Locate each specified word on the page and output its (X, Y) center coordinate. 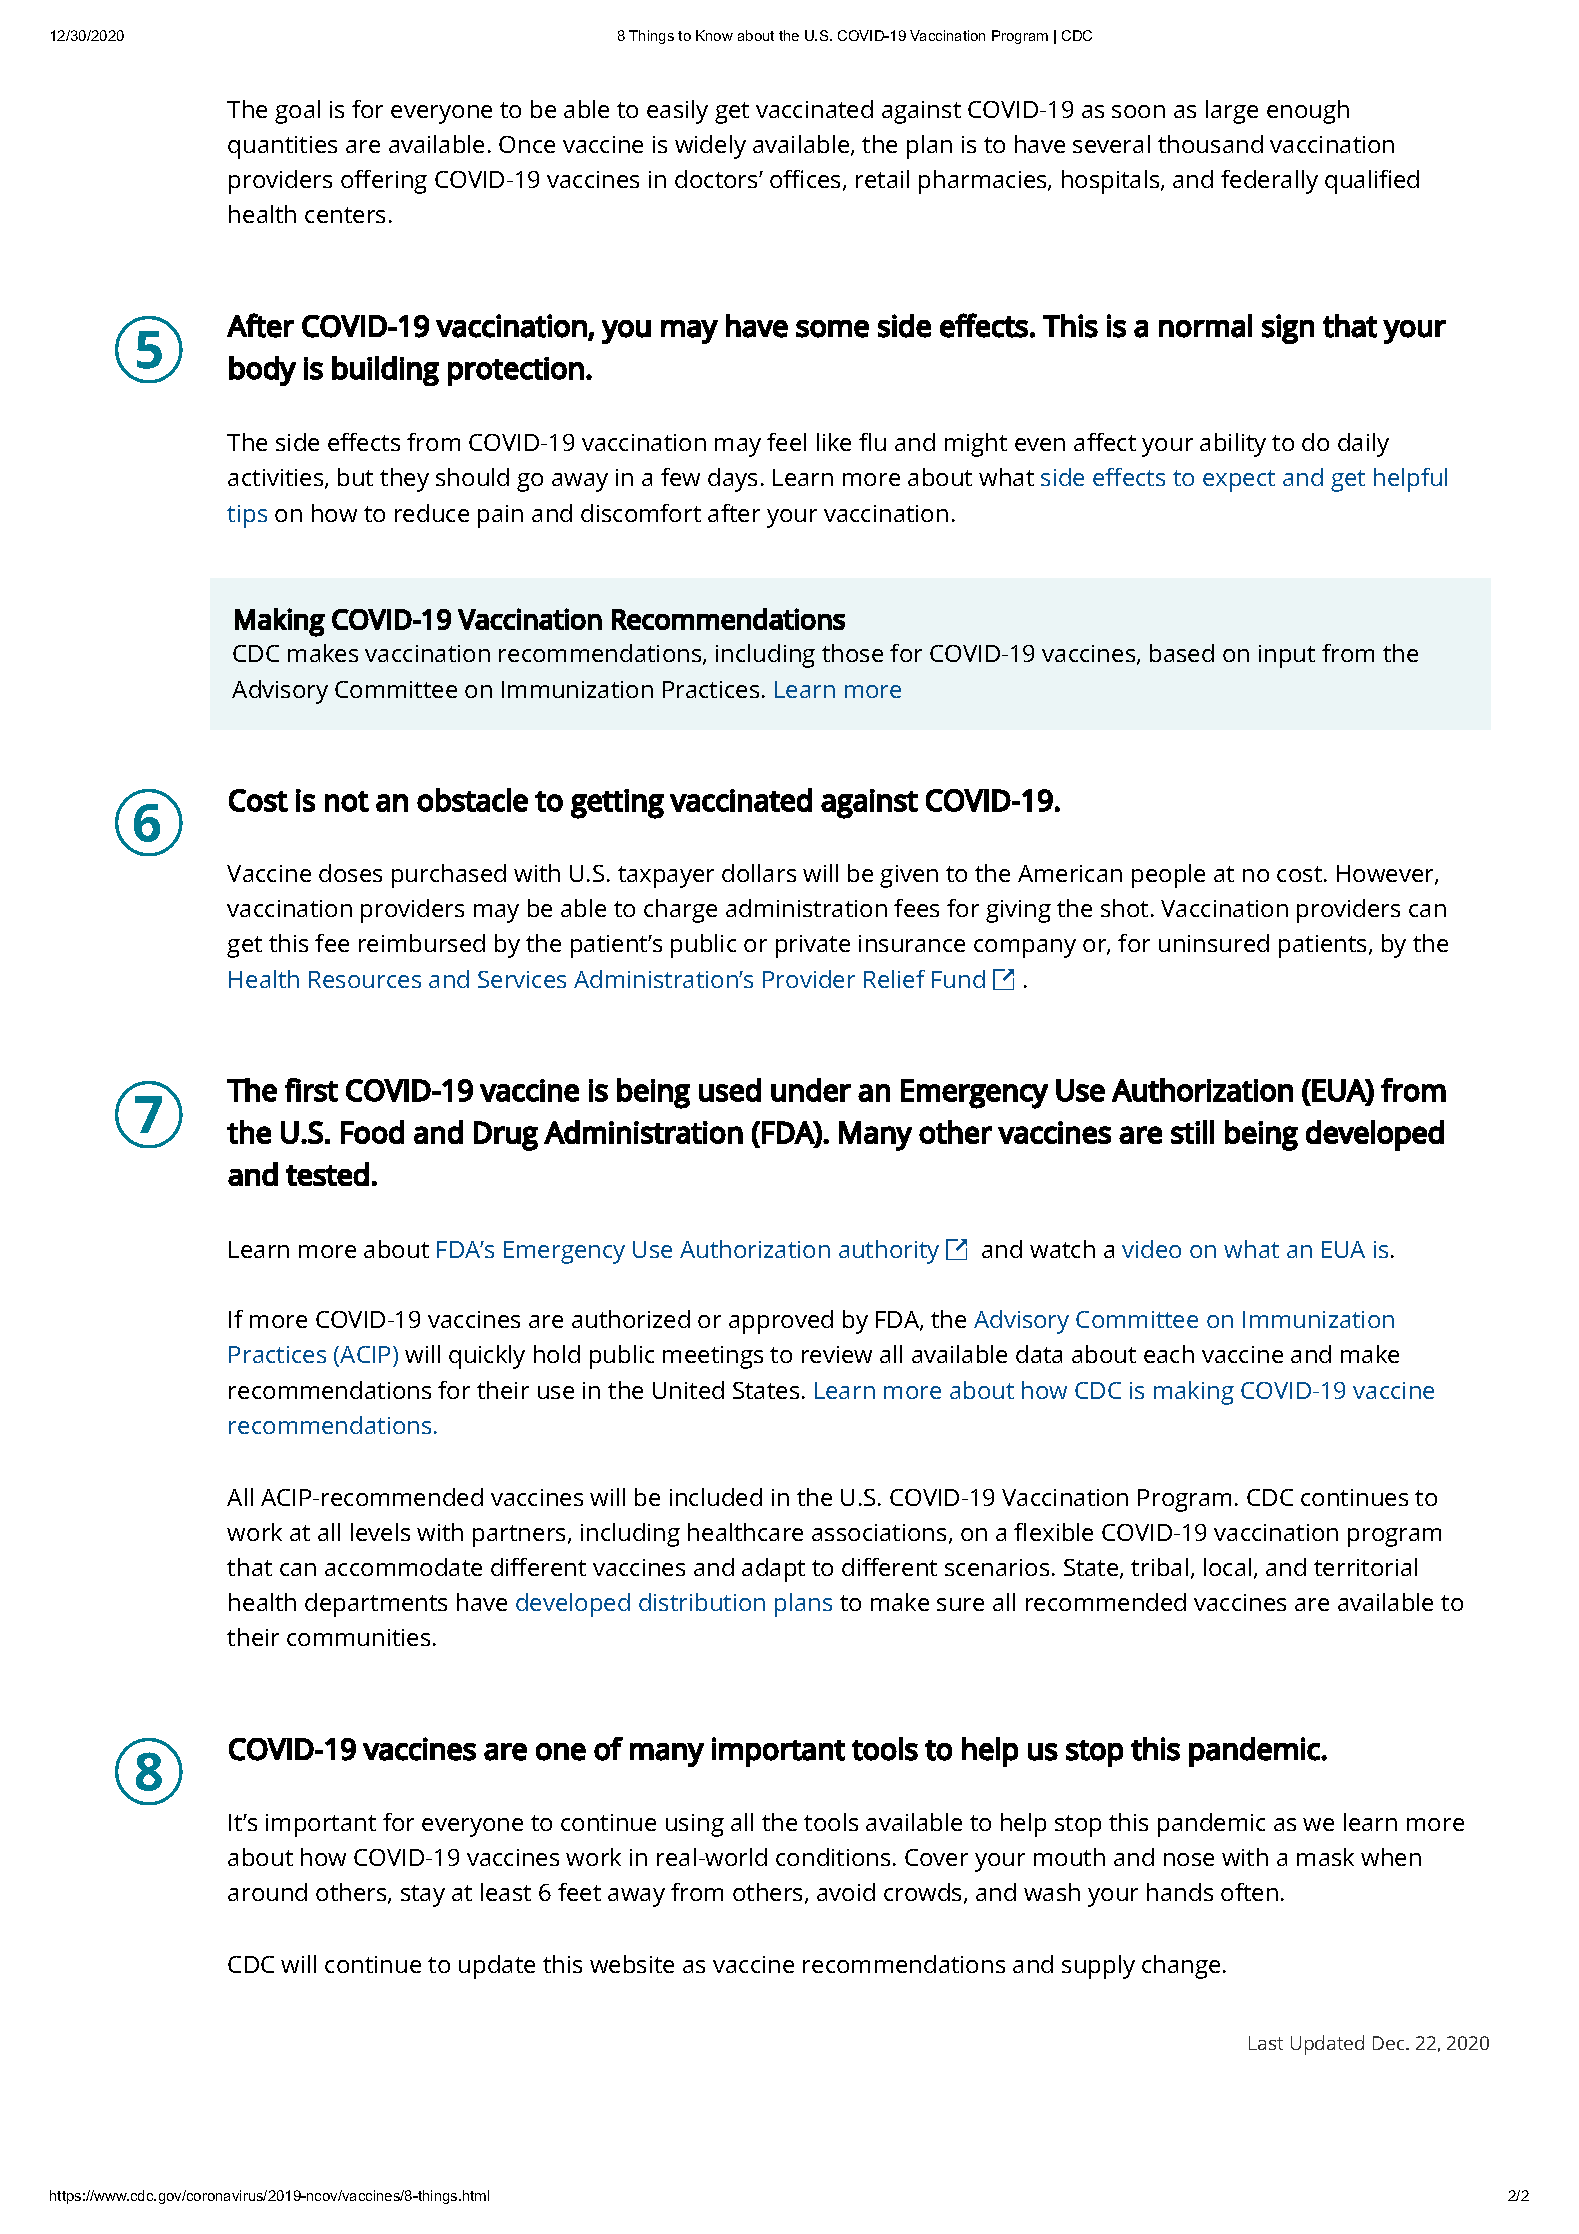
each (1169, 1354)
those (852, 653)
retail (882, 179)
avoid (846, 1892)
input (1287, 656)
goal (297, 112)
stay (423, 1896)
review (837, 1354)
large (1232, 112)
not (347, 801)
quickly (487, 1357)
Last (1266, 2043)
